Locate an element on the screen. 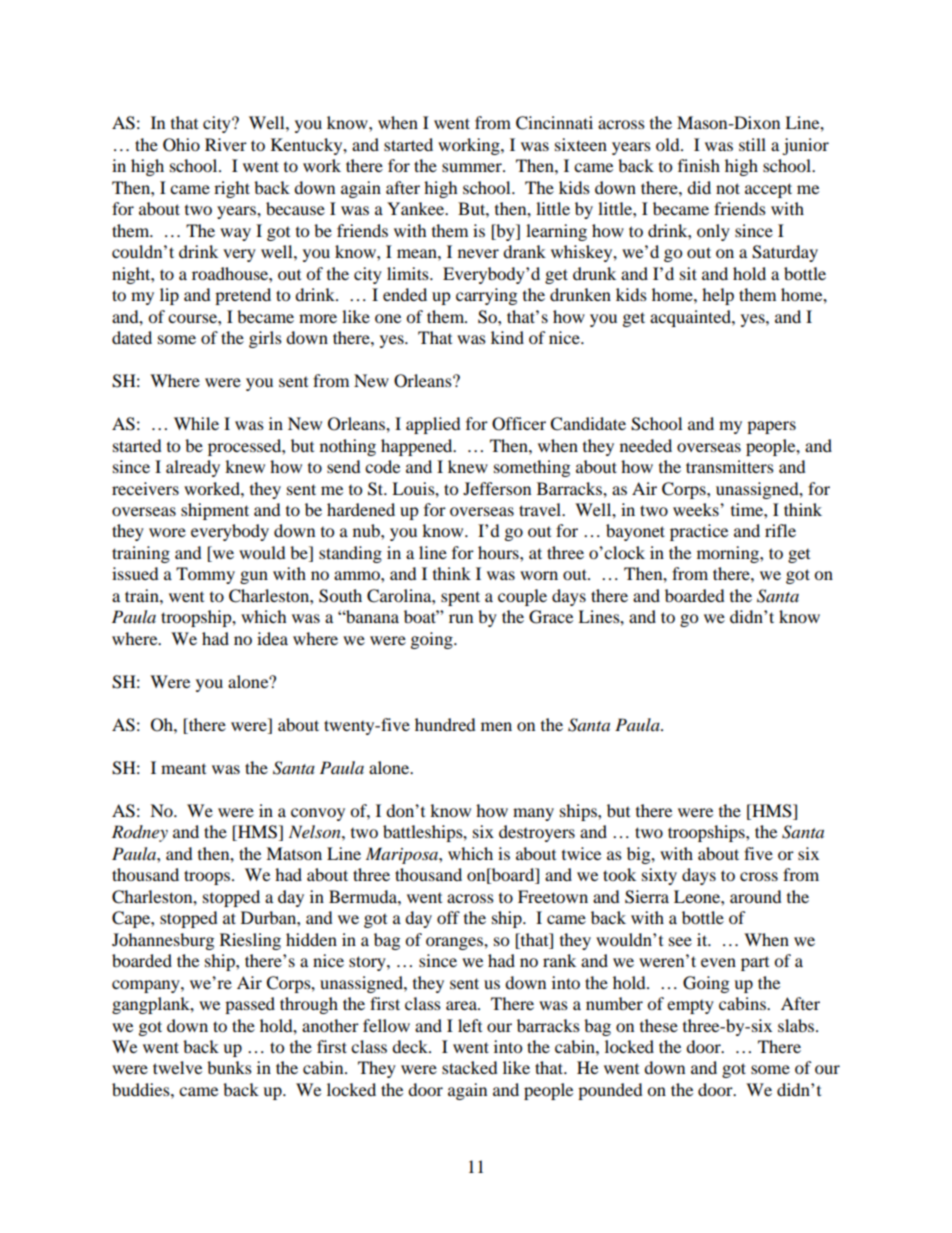 This screenshot has width=952, height=1233. stacked is located at coordinates (470, 1067).
